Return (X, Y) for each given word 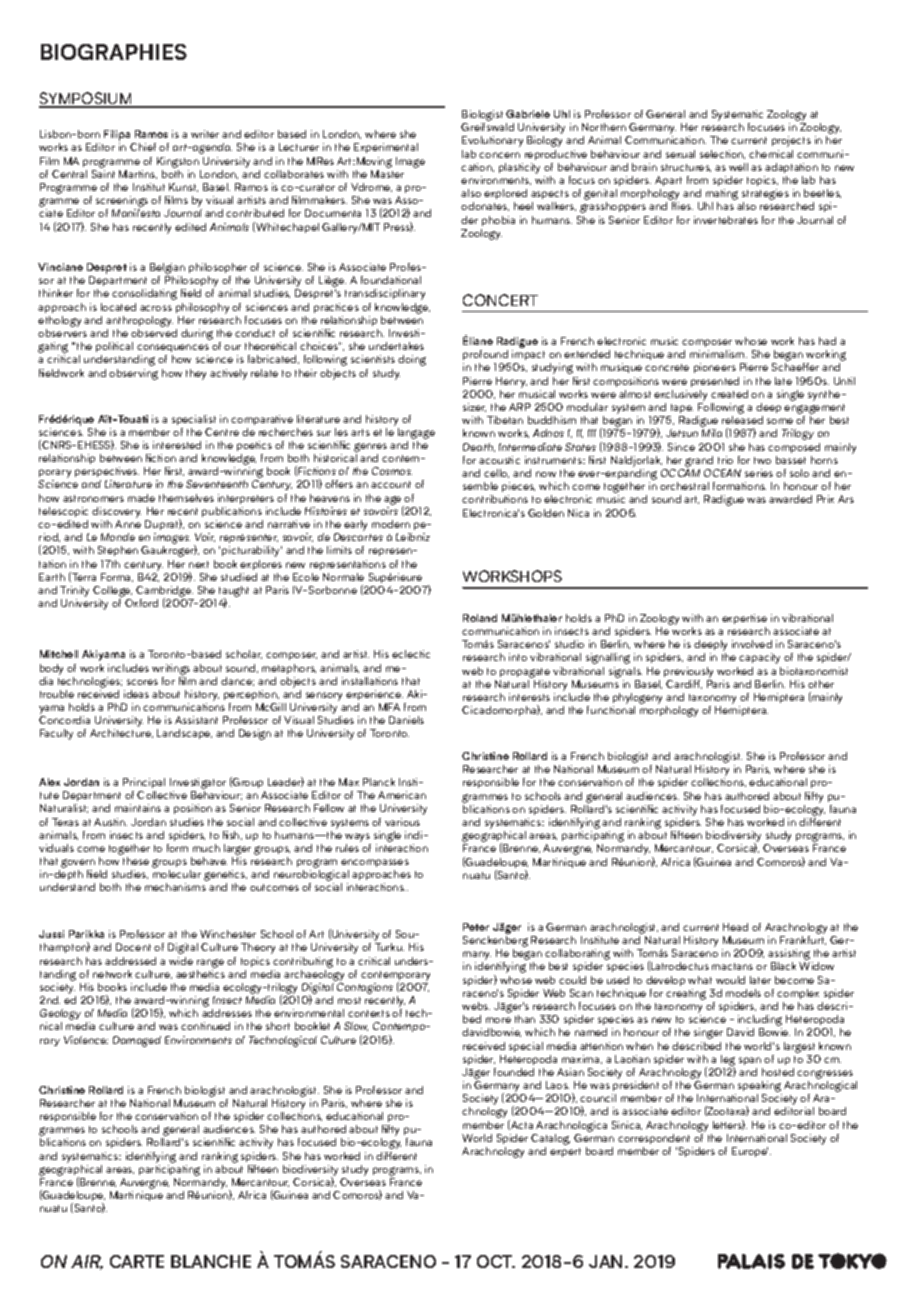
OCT (496, 1261)
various (402, 822)
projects (791, 141)
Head (735, 927)
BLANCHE (211, 1261)
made (141, 498)
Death (479, 447)
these (136, 861)
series (759, 473)
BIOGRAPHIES (114, 52)
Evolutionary (492, 141)
